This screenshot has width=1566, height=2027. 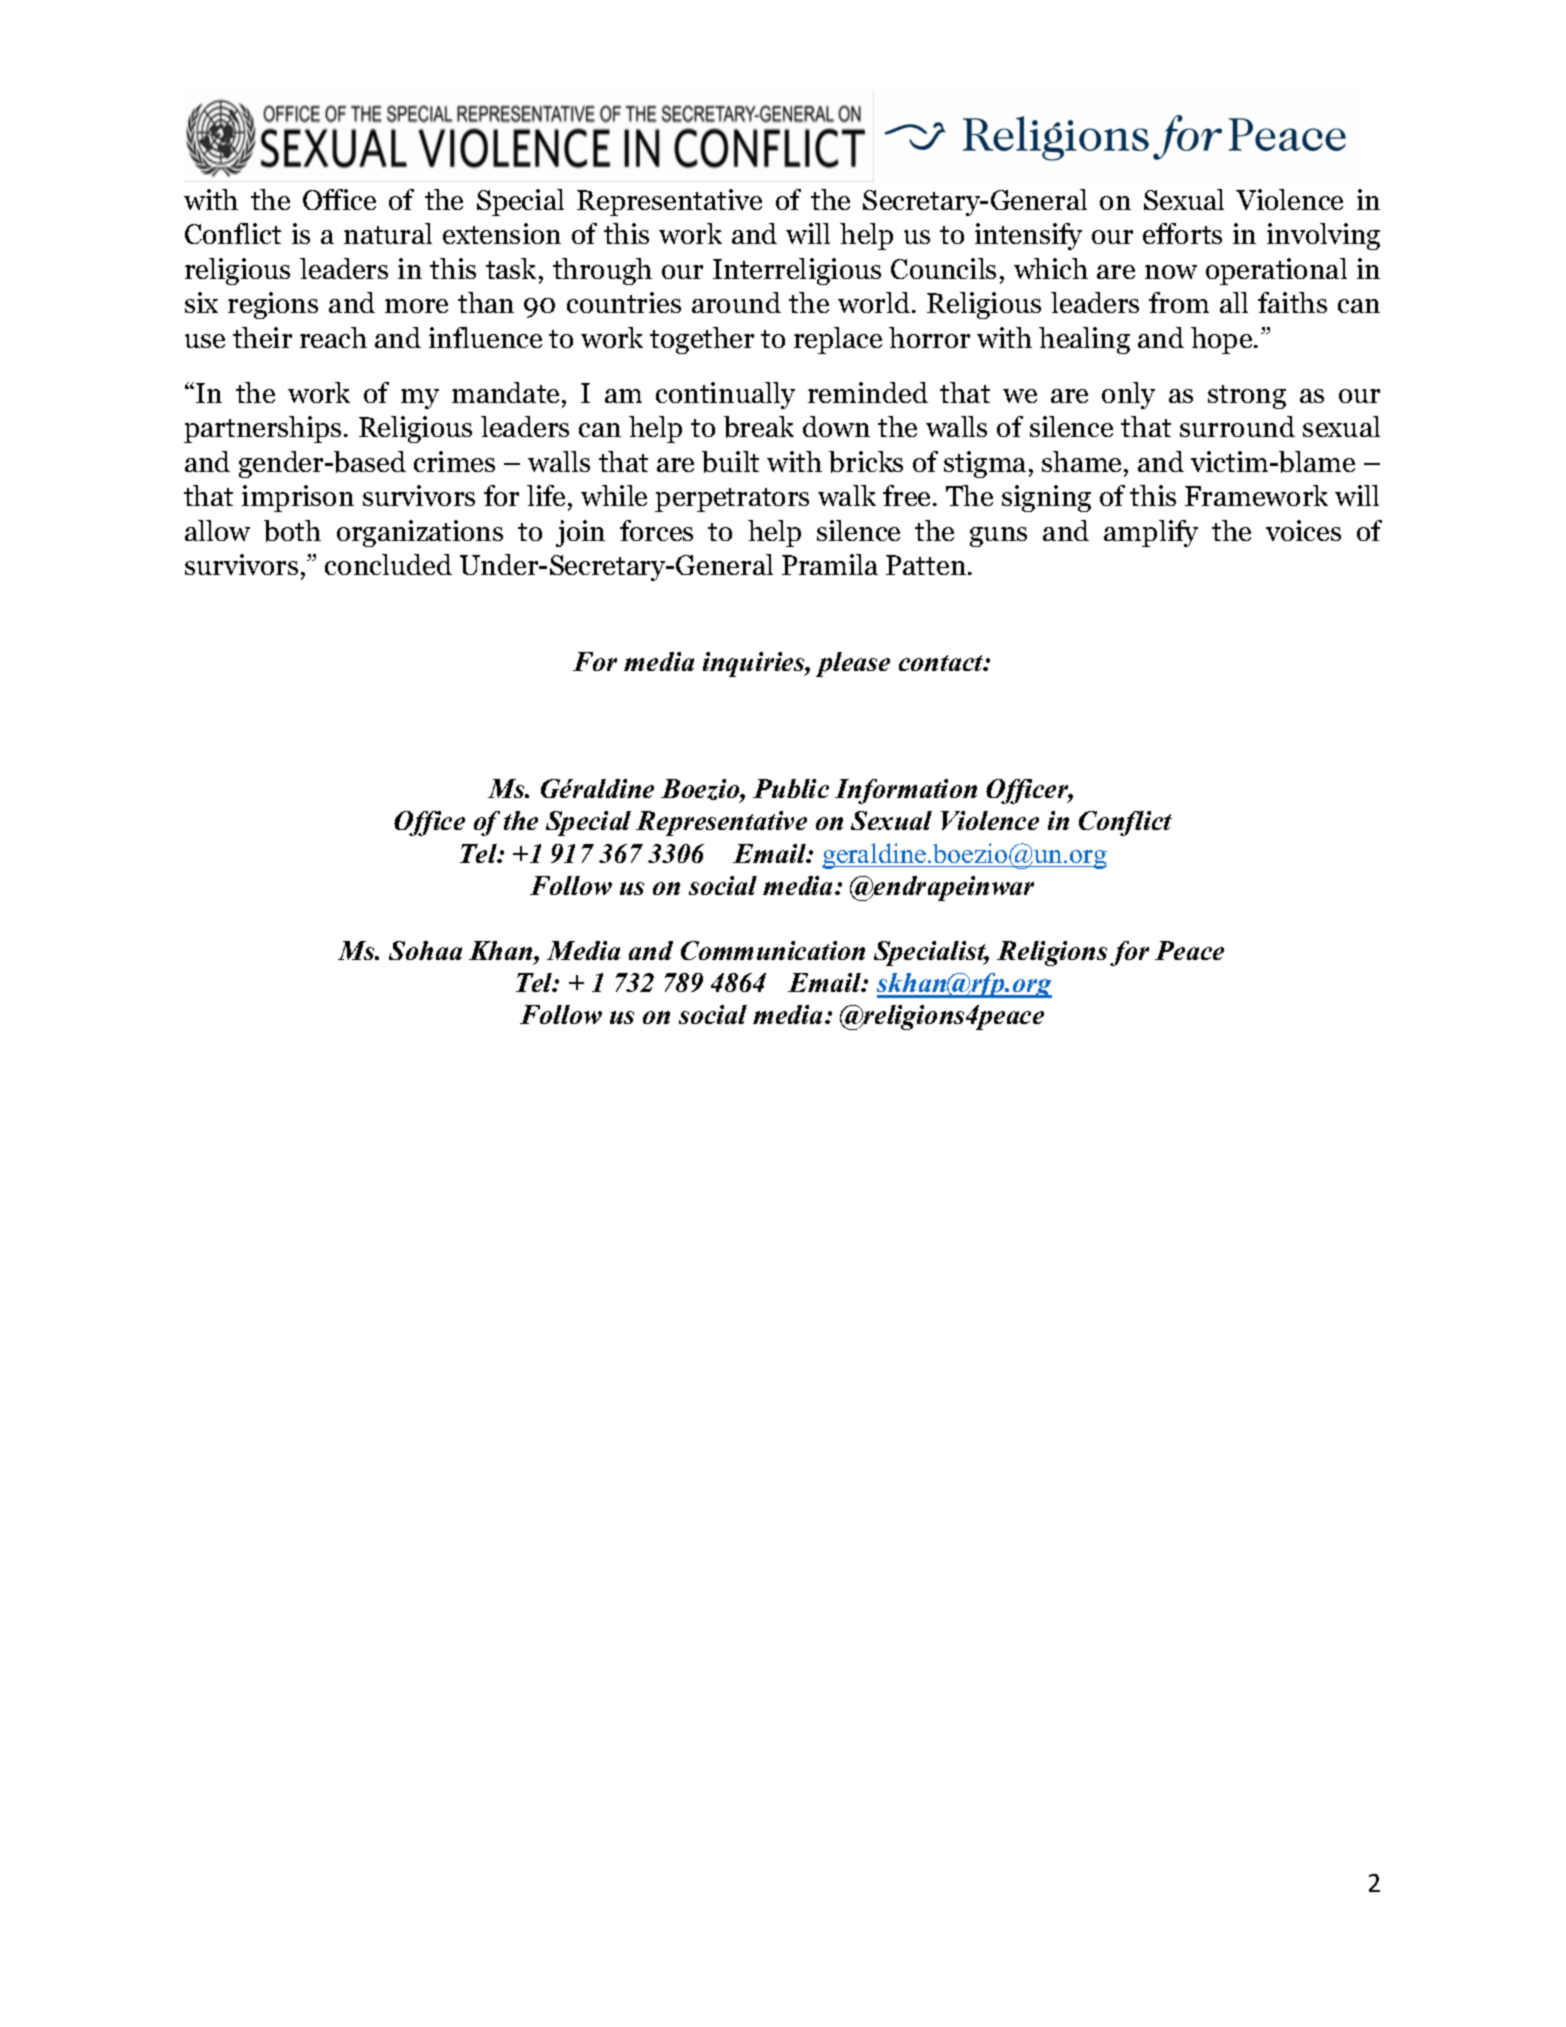 What do you see at coordinates (791, 788) in the screenshot?
I see `Public` at bounding box center [791, 788].
